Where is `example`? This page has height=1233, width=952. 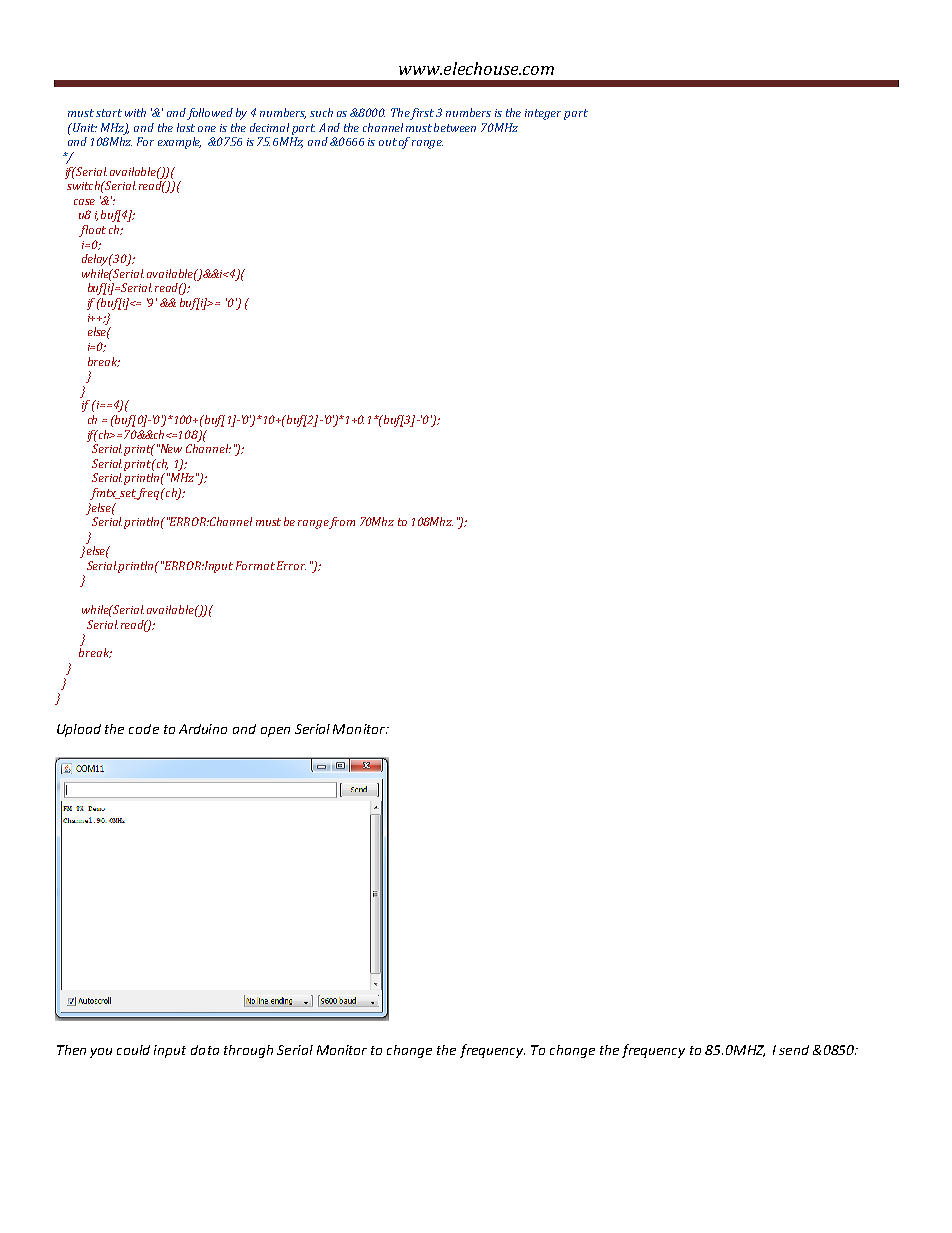 example is located at coordinates (179, 143).
